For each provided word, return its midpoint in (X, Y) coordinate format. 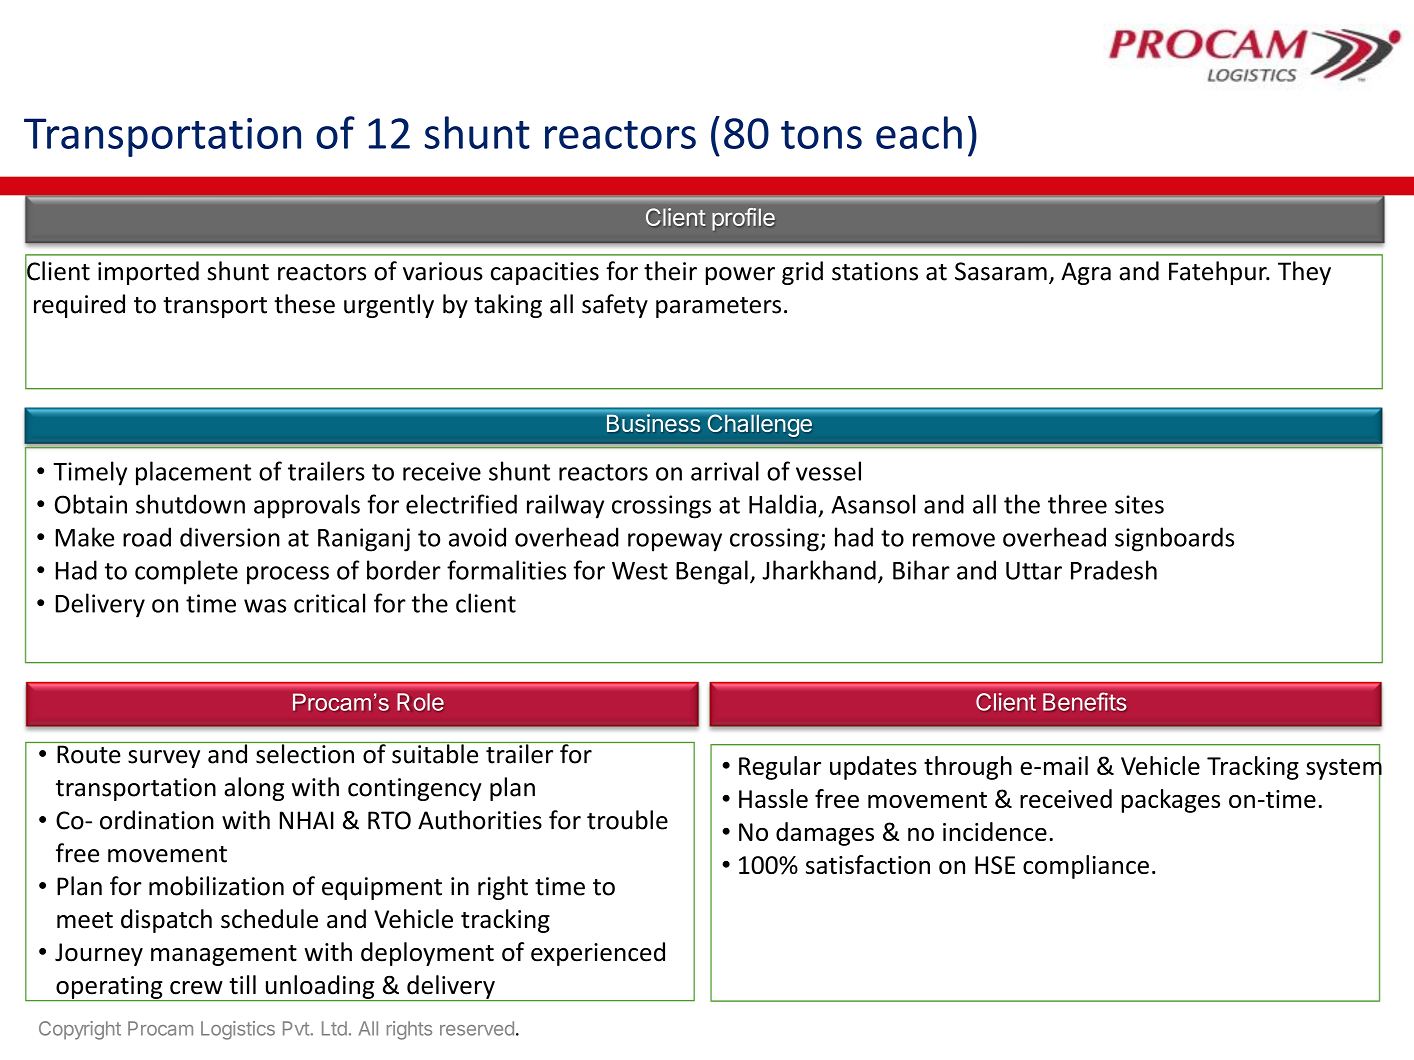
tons (821, 135)
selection (305, 753)
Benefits (1084, 701)
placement (193, 473)
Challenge (760, 426)
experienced (598, 954)
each (919, 132)
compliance (1086, 867)
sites (1139, 504)
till (242, 985)
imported (148, 273)
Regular (780, 768)
